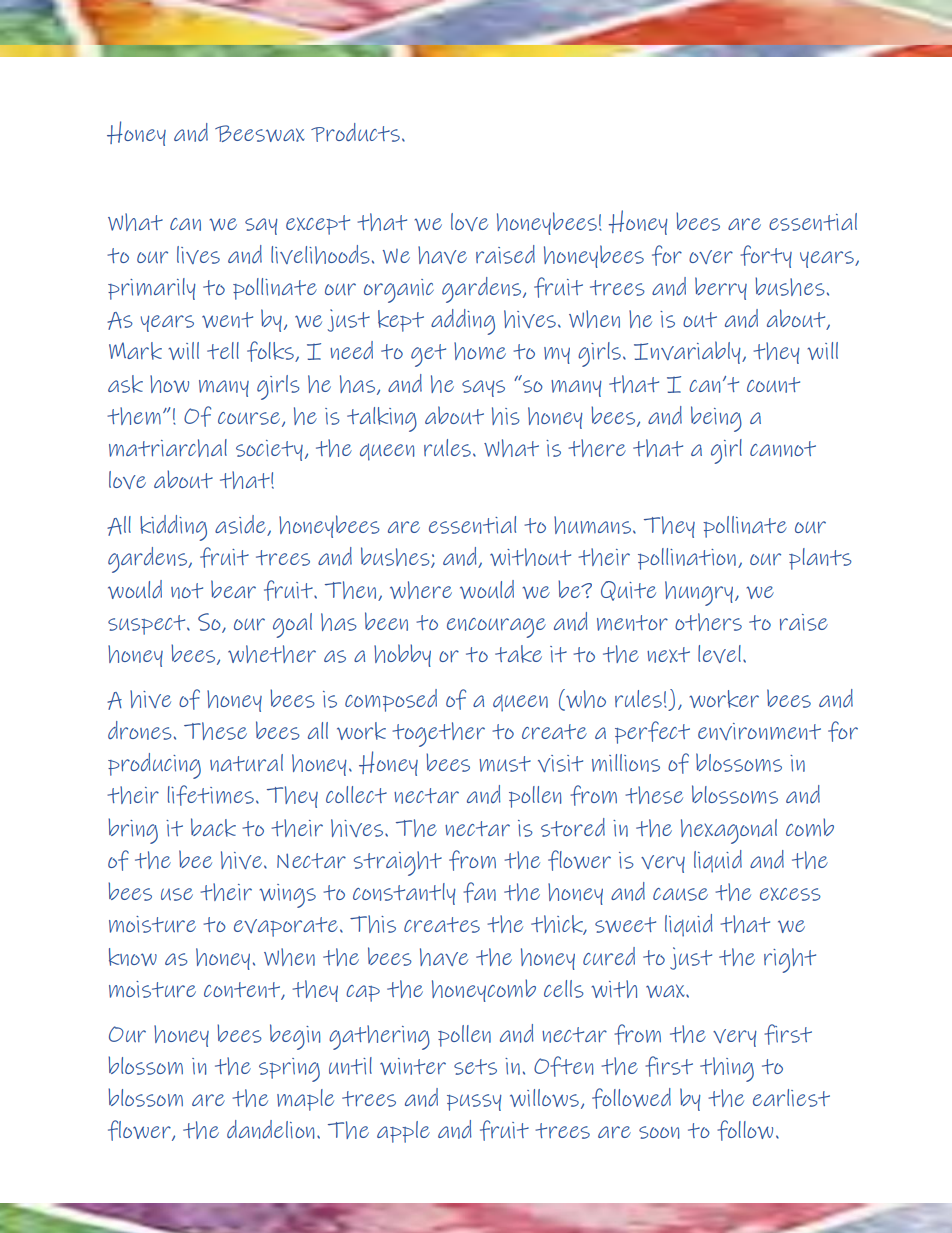  What do you see at coordinates (475, 1067) in the document?
I see `sets` at bounding box center [475, 1067].
